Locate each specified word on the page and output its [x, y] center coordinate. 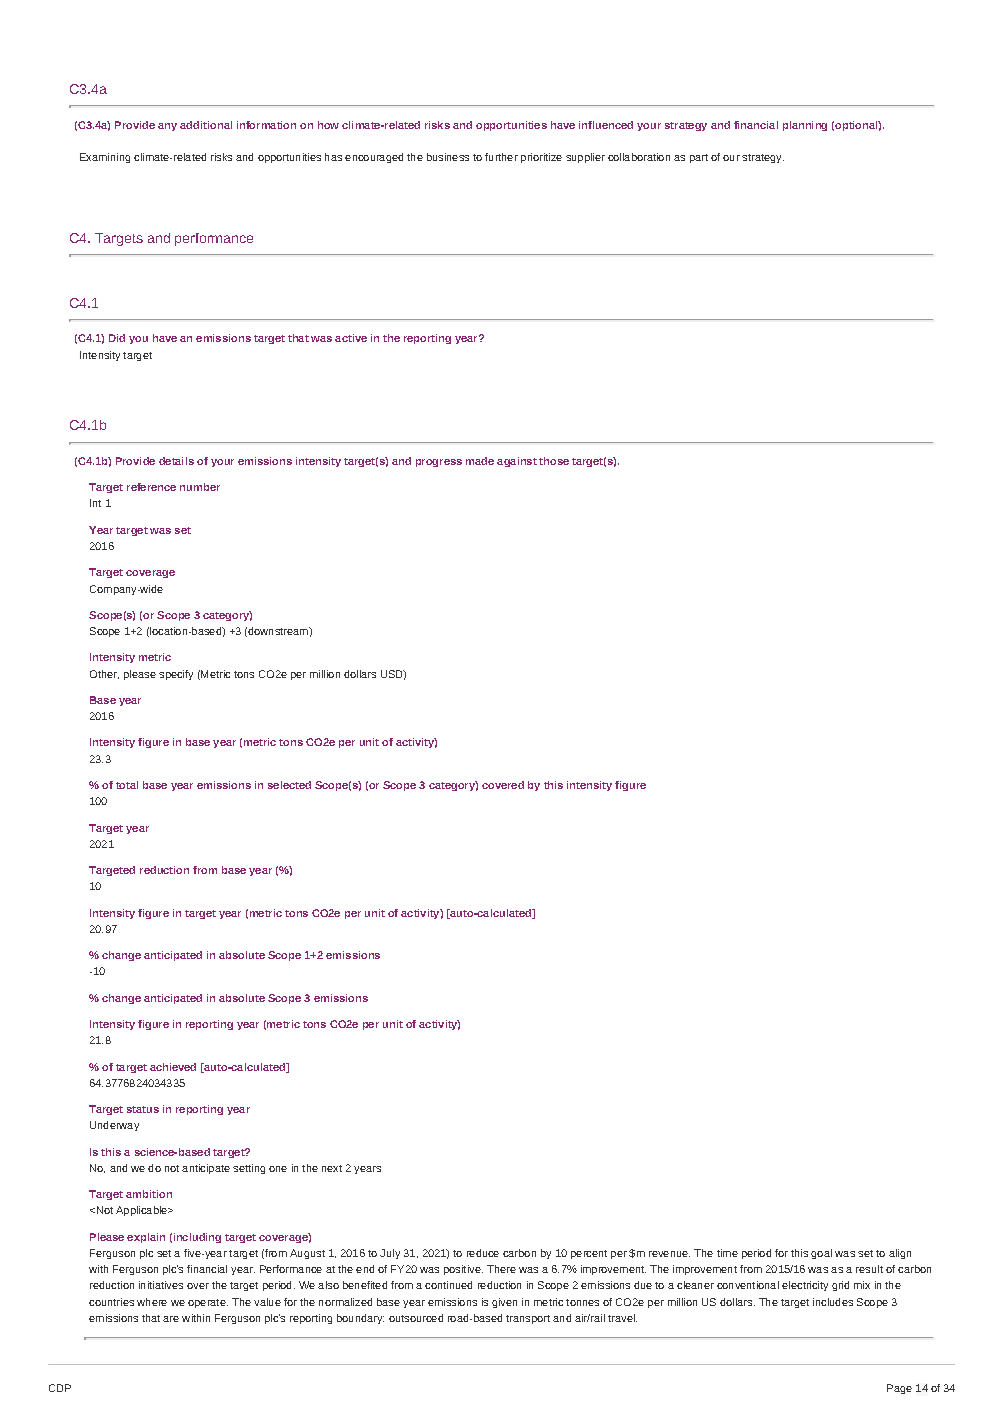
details [176, 461]
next [332, 1168]
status [143, 1109]
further [501, 157]
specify [176, 675]
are [171, 1319]
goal [821, 1254]
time [727, 1253]
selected [289, 785]
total [127, 785]
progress [439, 463]
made [480, 461]
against [517, 462]
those [554, 461]
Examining [105, 158]
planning [805, 126]
